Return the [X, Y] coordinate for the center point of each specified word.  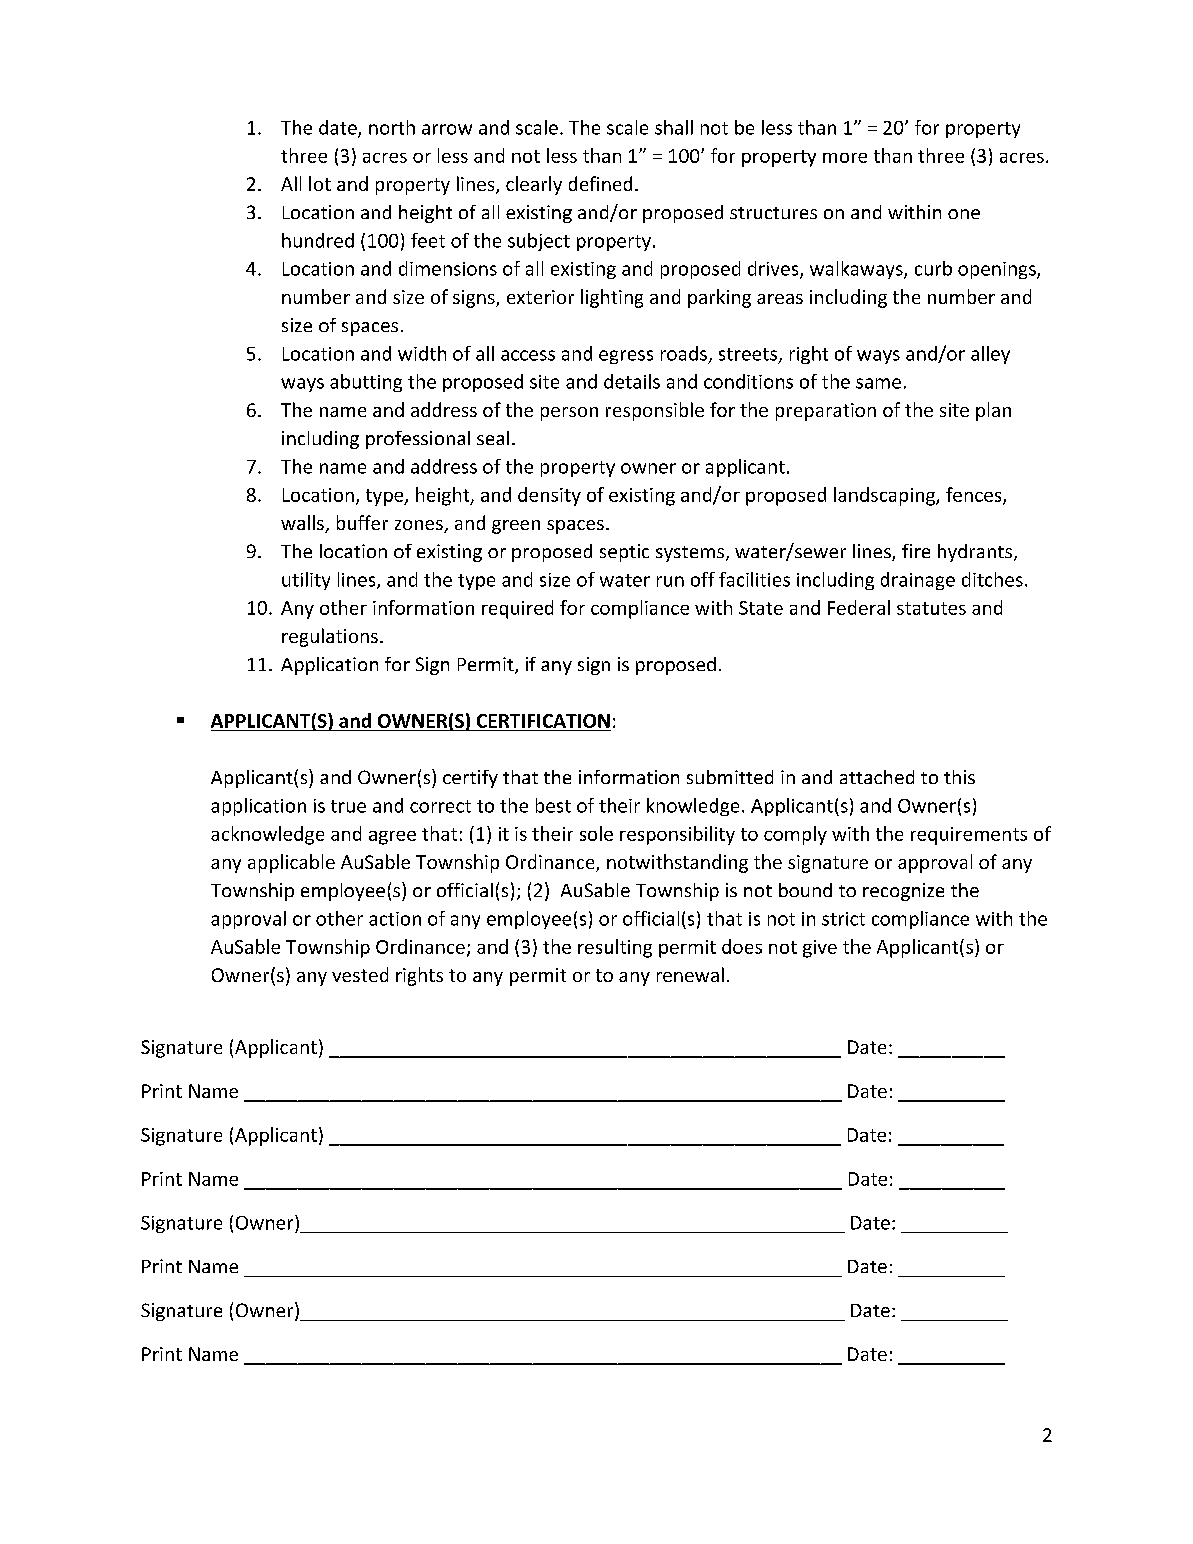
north [392, 127]
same [878, 383]
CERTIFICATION [543, 721]
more [845, 158]
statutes [931, 608]
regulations [330, 637]
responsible [655, 411]
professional [418, 440]
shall [674, 127]
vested [360, 974]
